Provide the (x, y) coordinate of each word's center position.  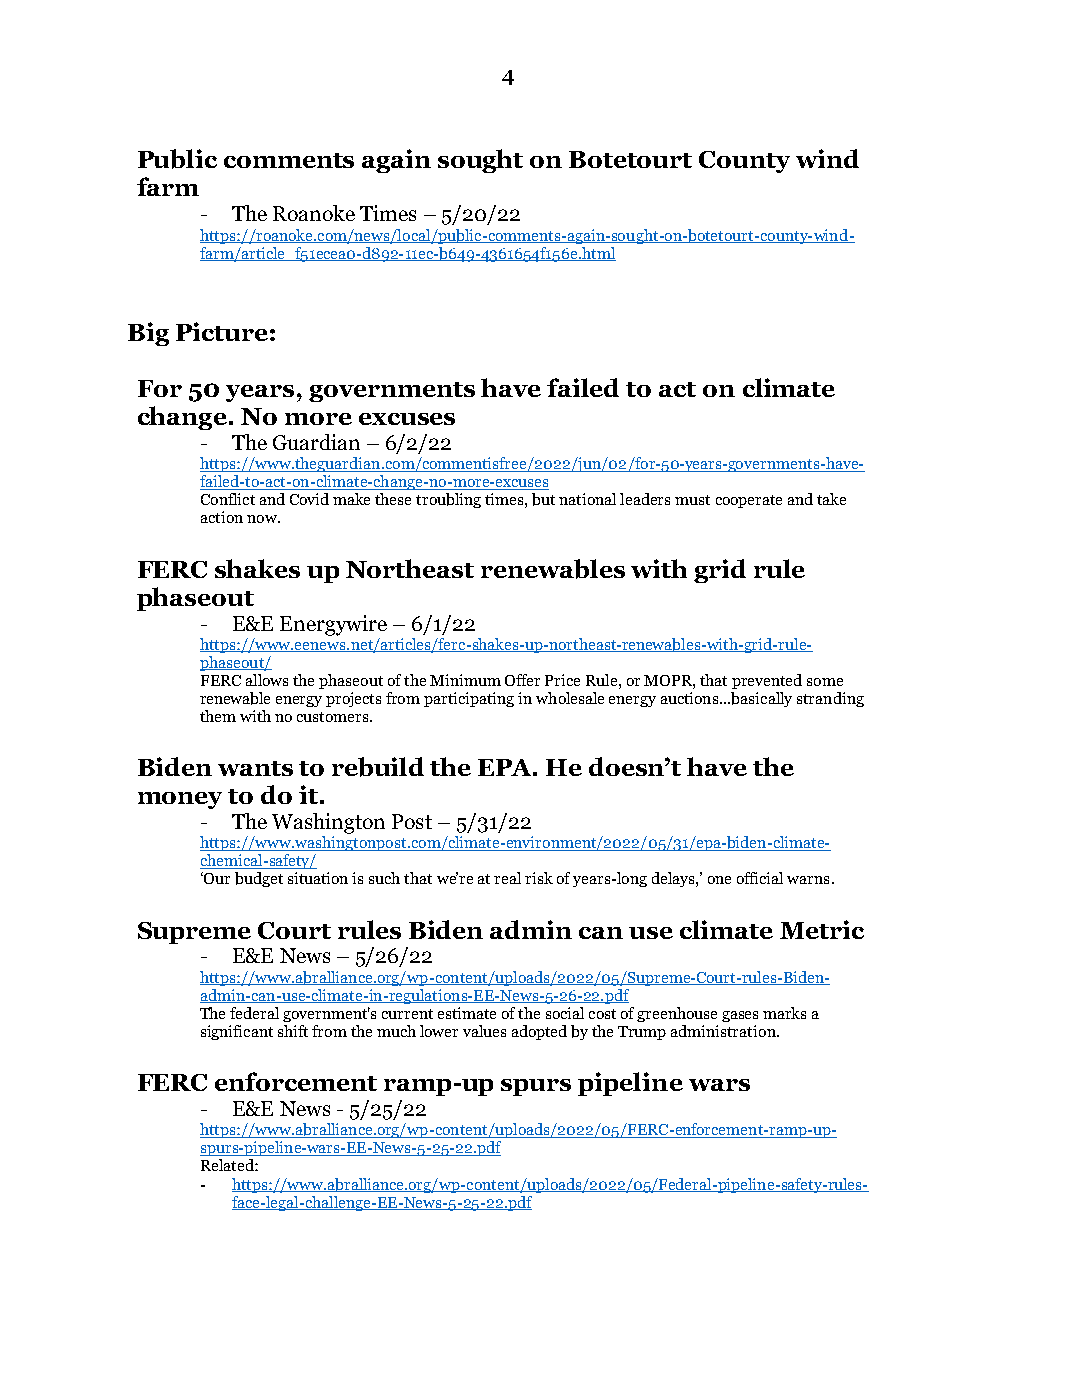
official (760, 878)
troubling (448, 500)
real (507, 878)
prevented (767, 681)
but (543, 499)
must (692, 500)
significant (237, 1032)
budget (259, 879)
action (222, 517)
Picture (222, 331)
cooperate (749, 501)
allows (267, 680)
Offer (522, 680)
